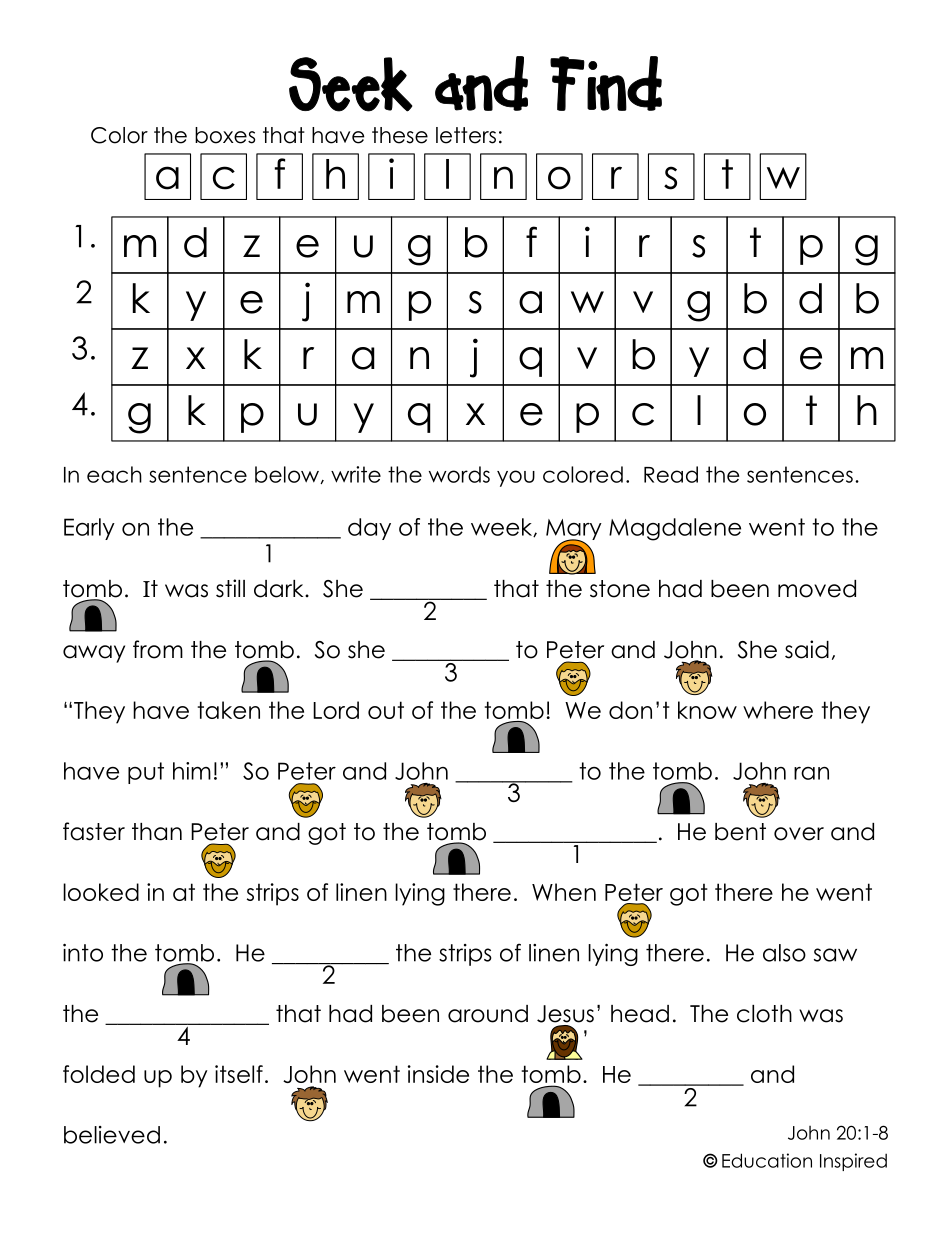 Image resolution: width=952 pixels, height=1233 pixels. Describe the element at coordinates (225, 135) in the page. I see `boxes` at that location.
